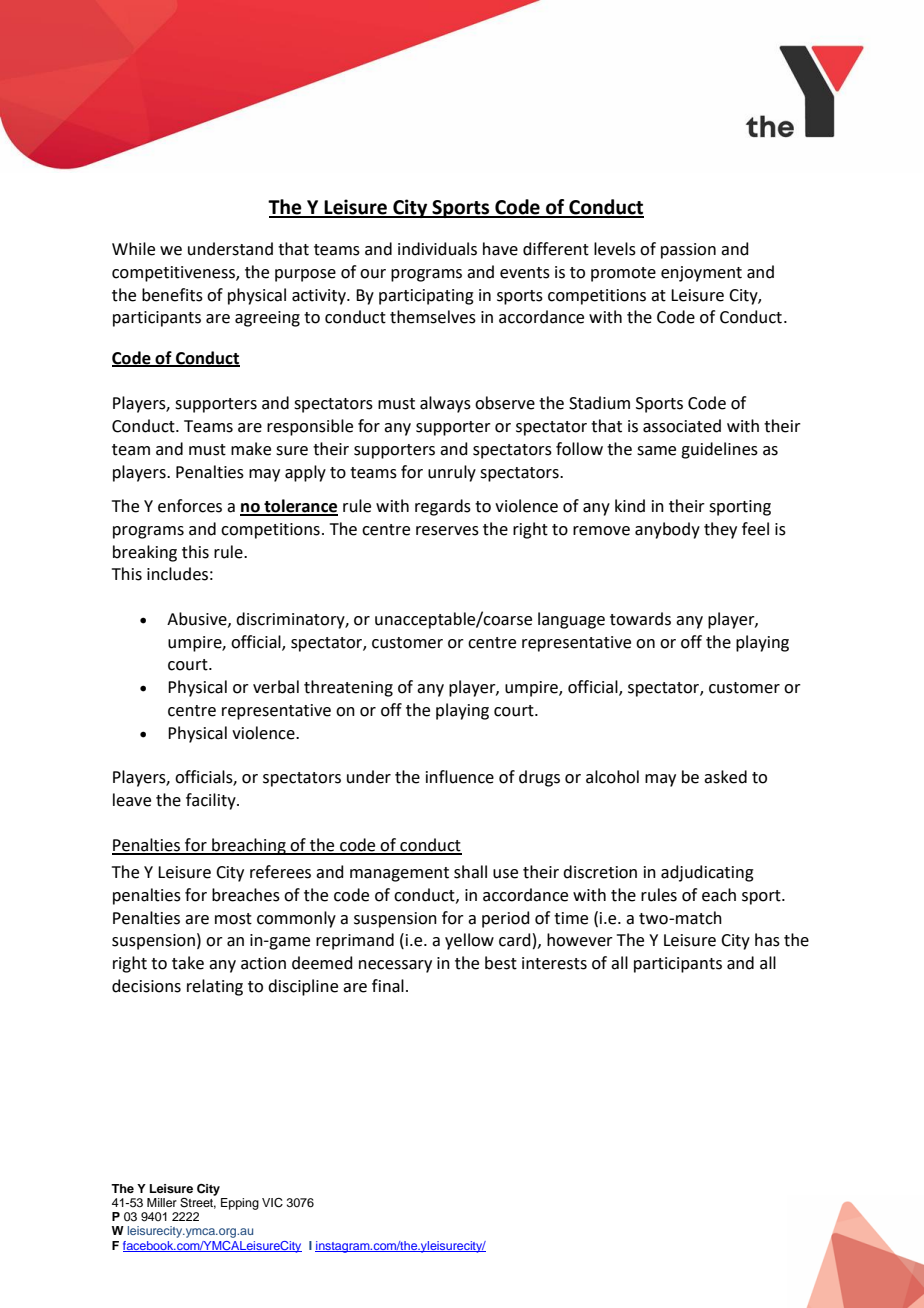  I want to click on asked, so click(725, 777).
